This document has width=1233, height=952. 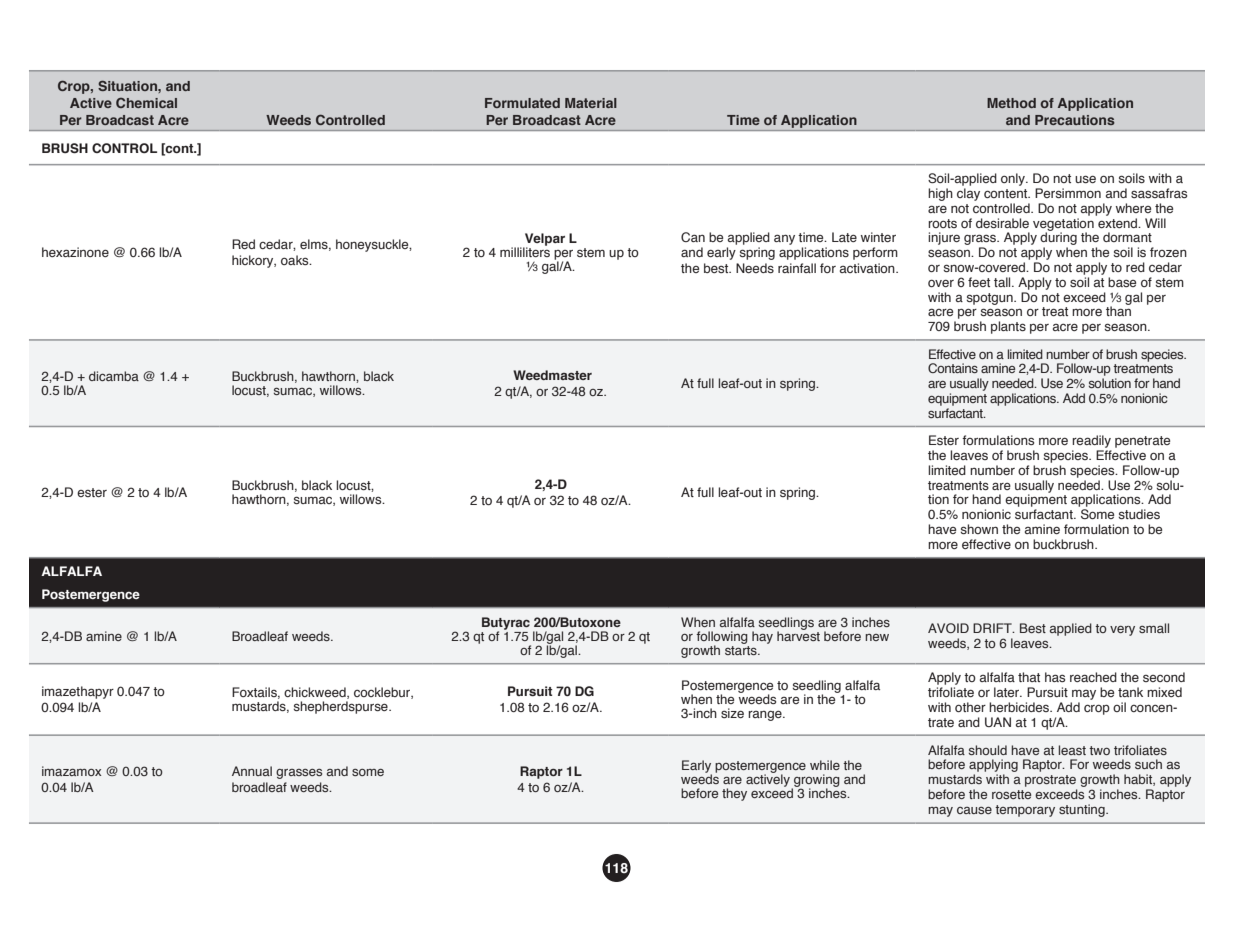 What do you see at coordinates (252, 771) in the document?
I see `Annual` at bounding box center [252, 771].
